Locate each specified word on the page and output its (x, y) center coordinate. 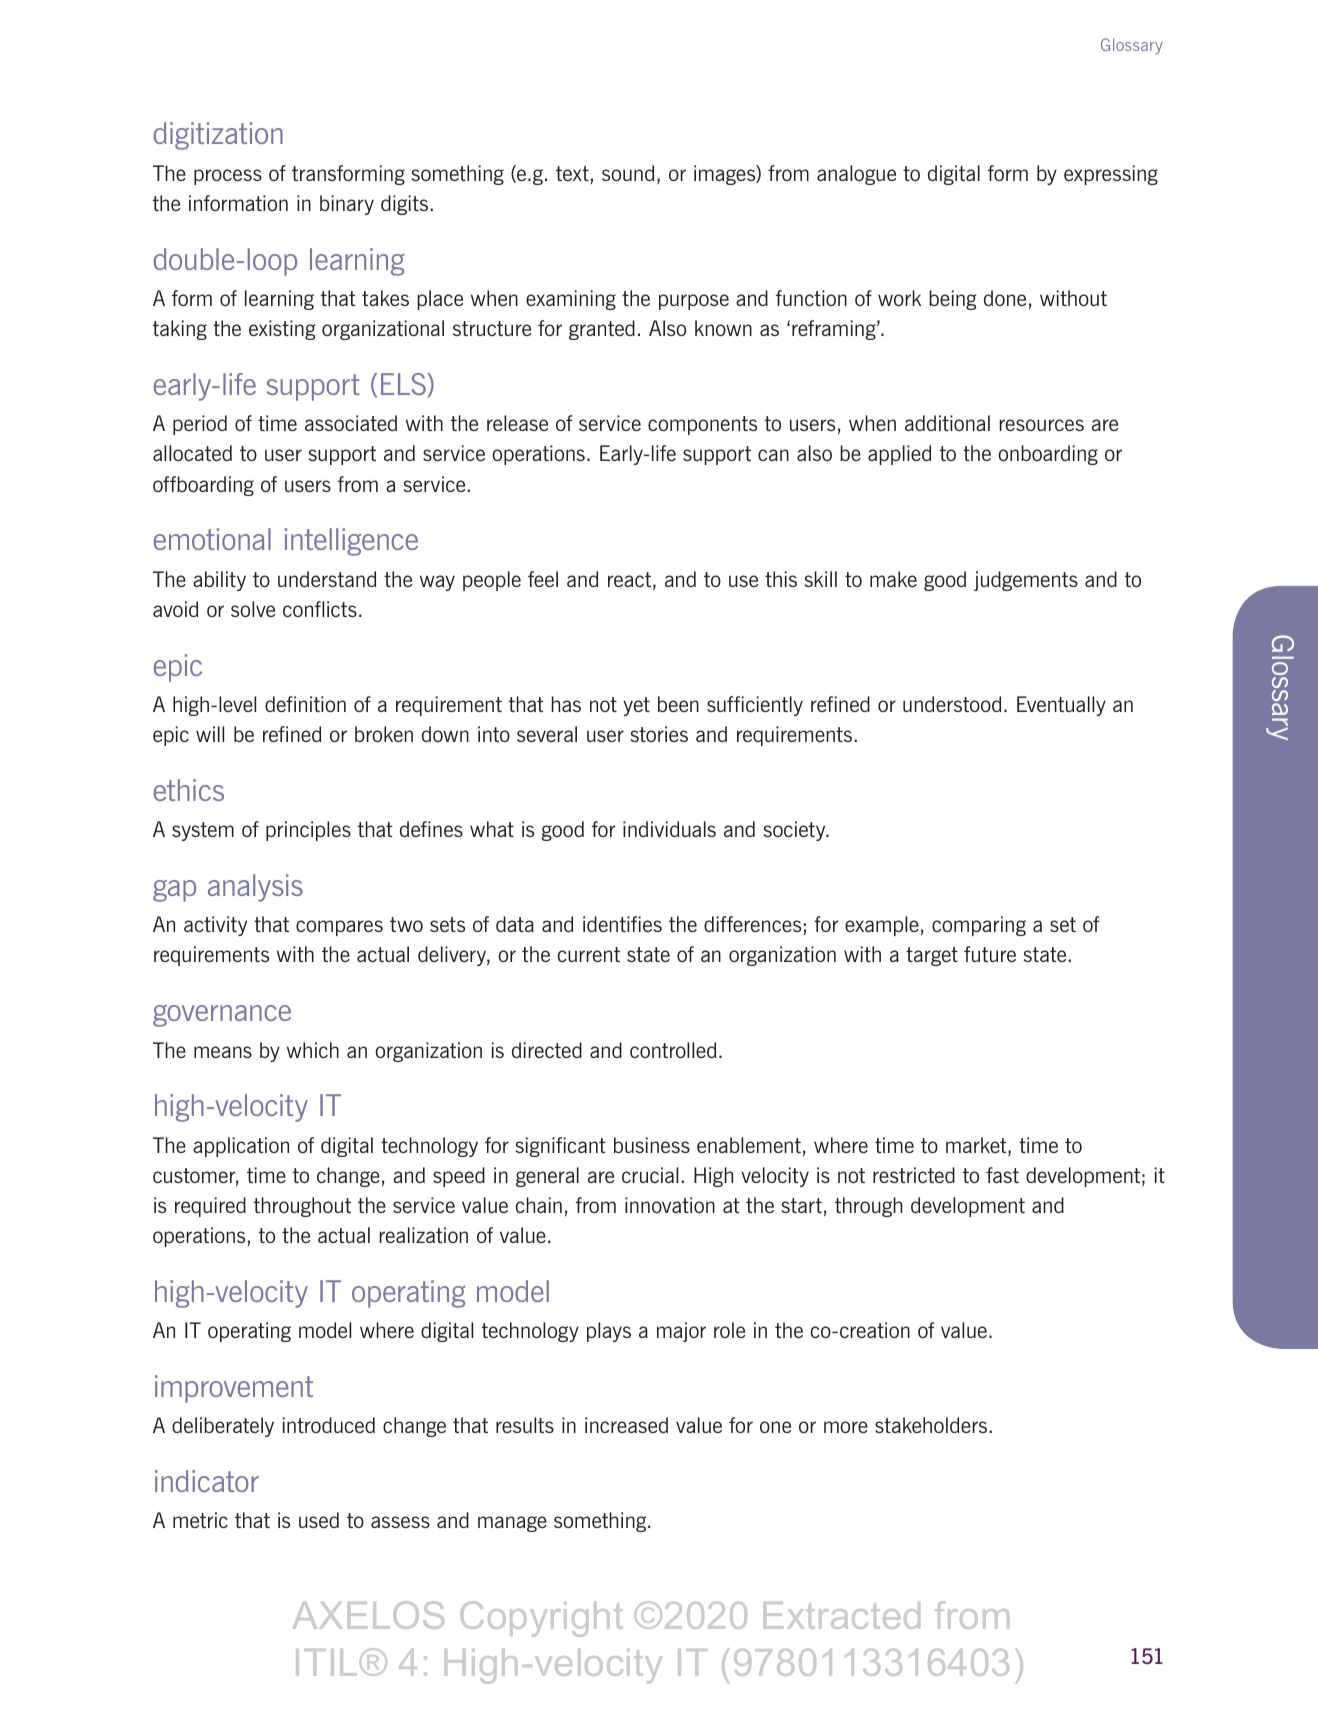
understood (952, 704)
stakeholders (932, 1425)
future (990, 954)
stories (659, 734)
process (228, 177)
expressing (1111, 175)
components (702, 425)
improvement (234, 1389)
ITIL (326, 1662)
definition (305, 704)
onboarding (1048, 455)
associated (351, 423)
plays (609, 1332)
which (313, 1050)
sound (628, 173)
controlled (673, 1050)
